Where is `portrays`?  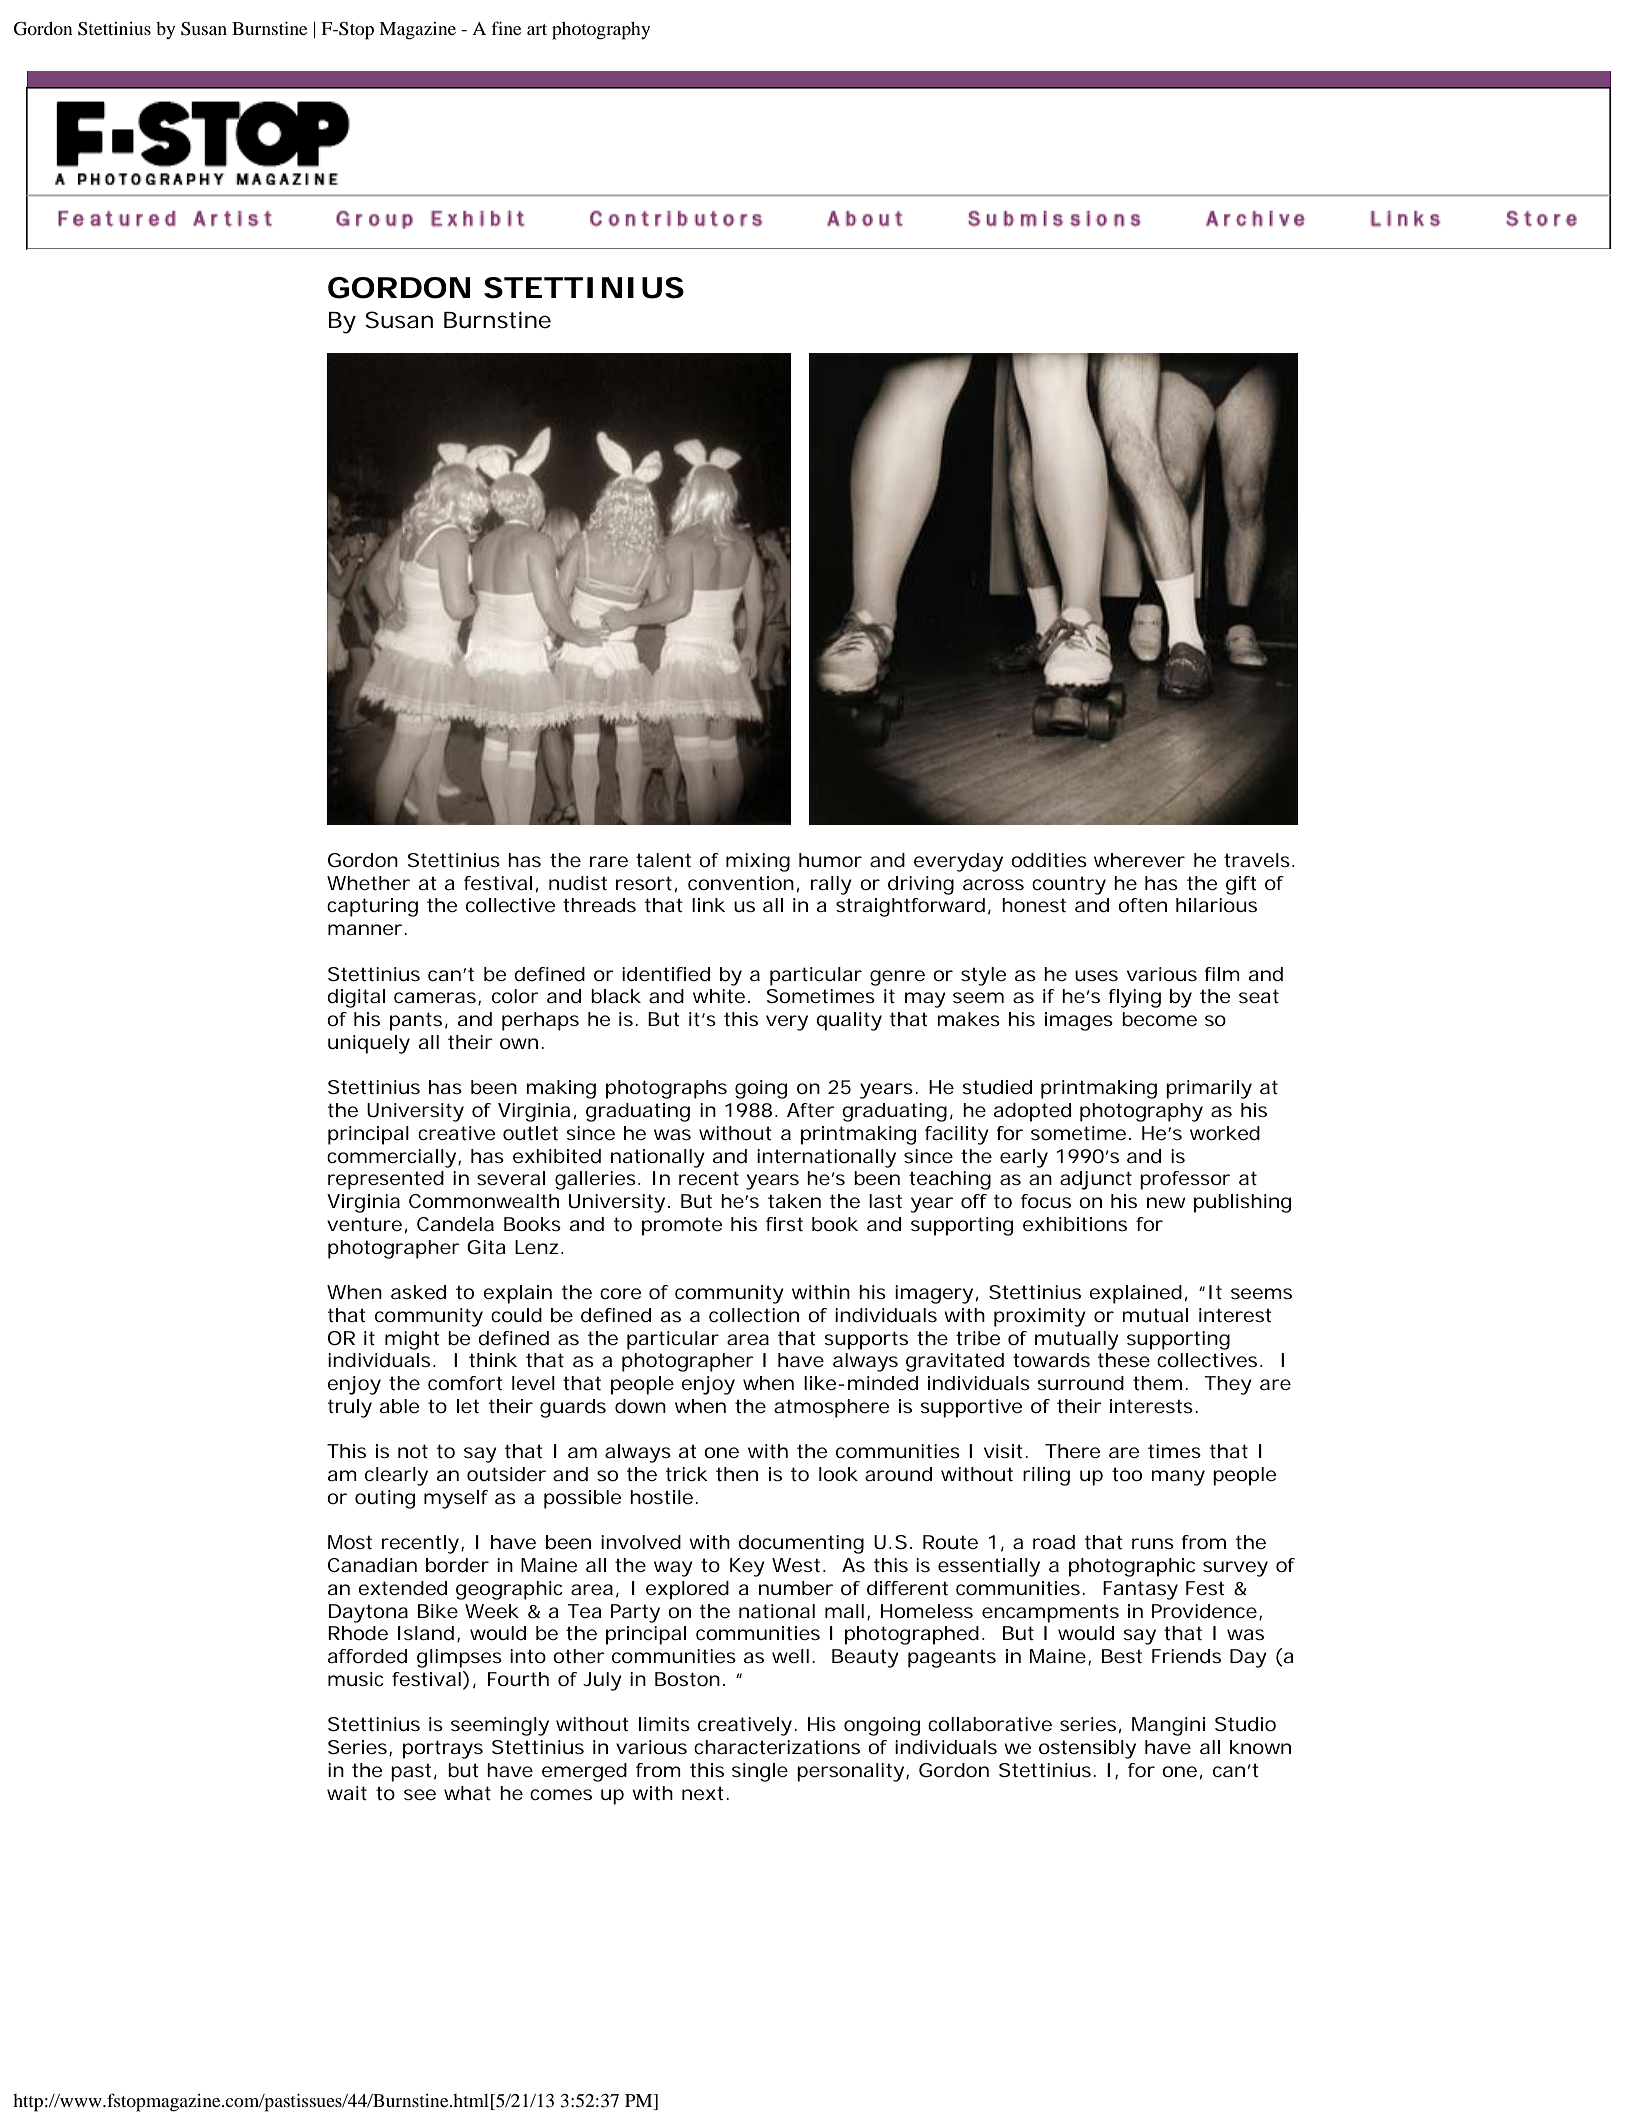 portrays is located at coordinates (443, 1749).
